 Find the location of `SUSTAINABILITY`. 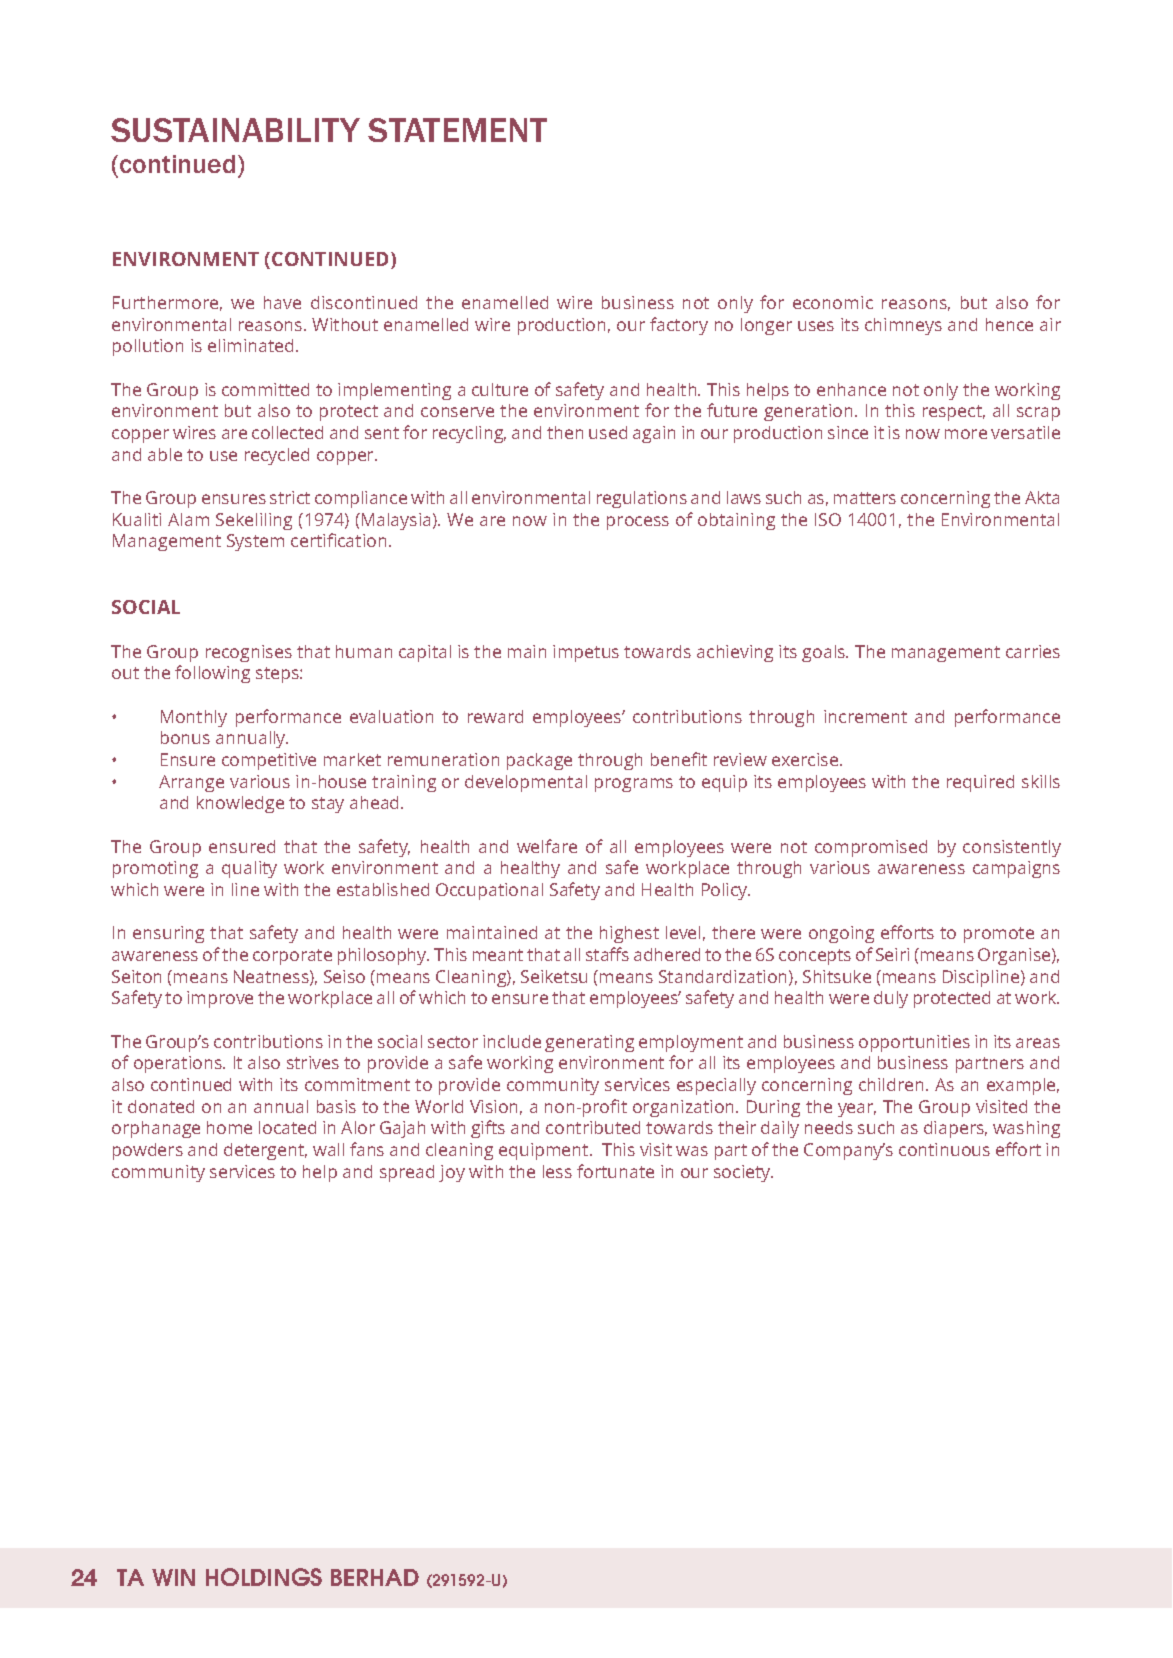

SUSTAINABILITY is located at coordinates (235, 130).
